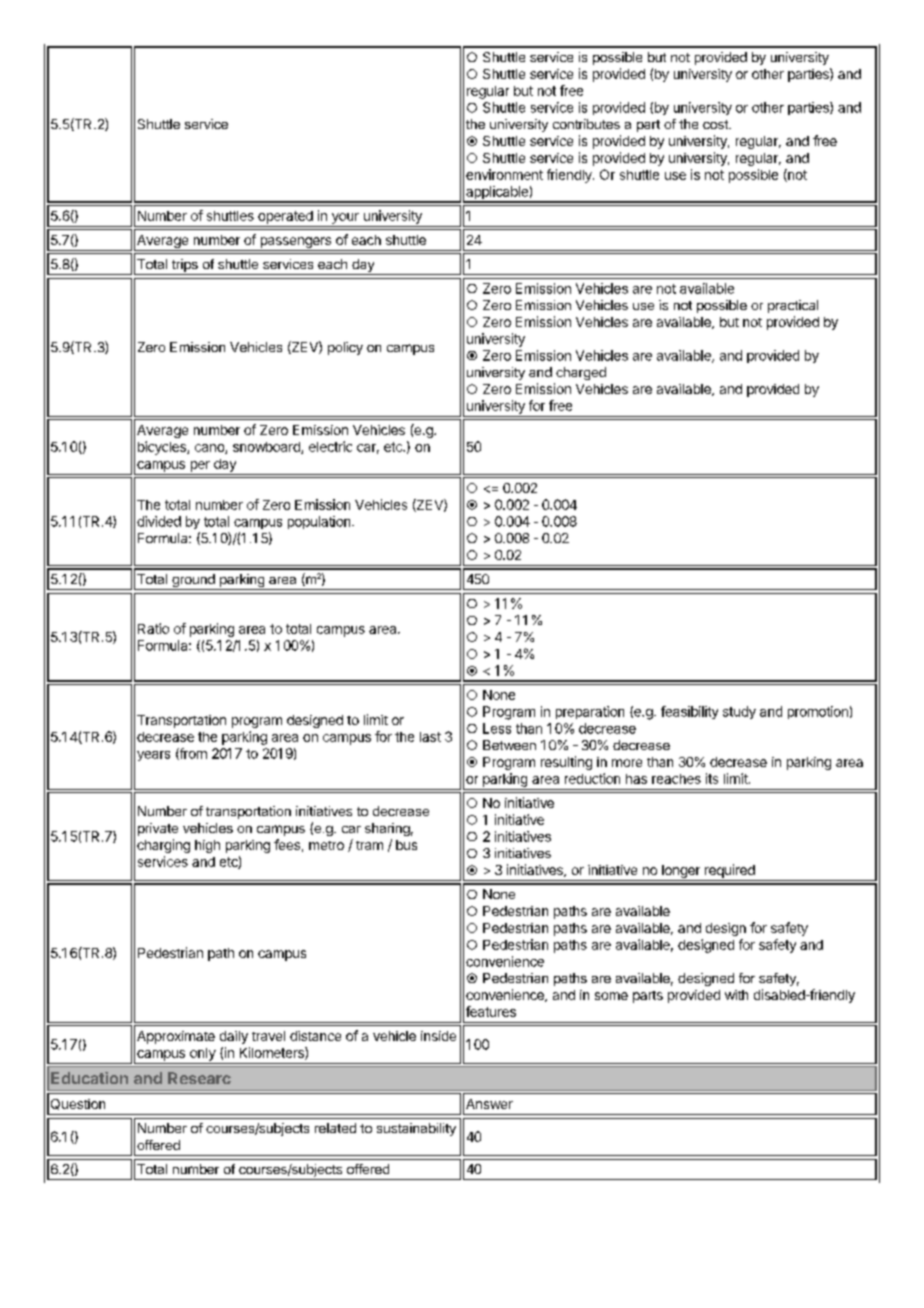 This screenshot has width=924, height=1308. I want to click on with, so click(736, 995).
